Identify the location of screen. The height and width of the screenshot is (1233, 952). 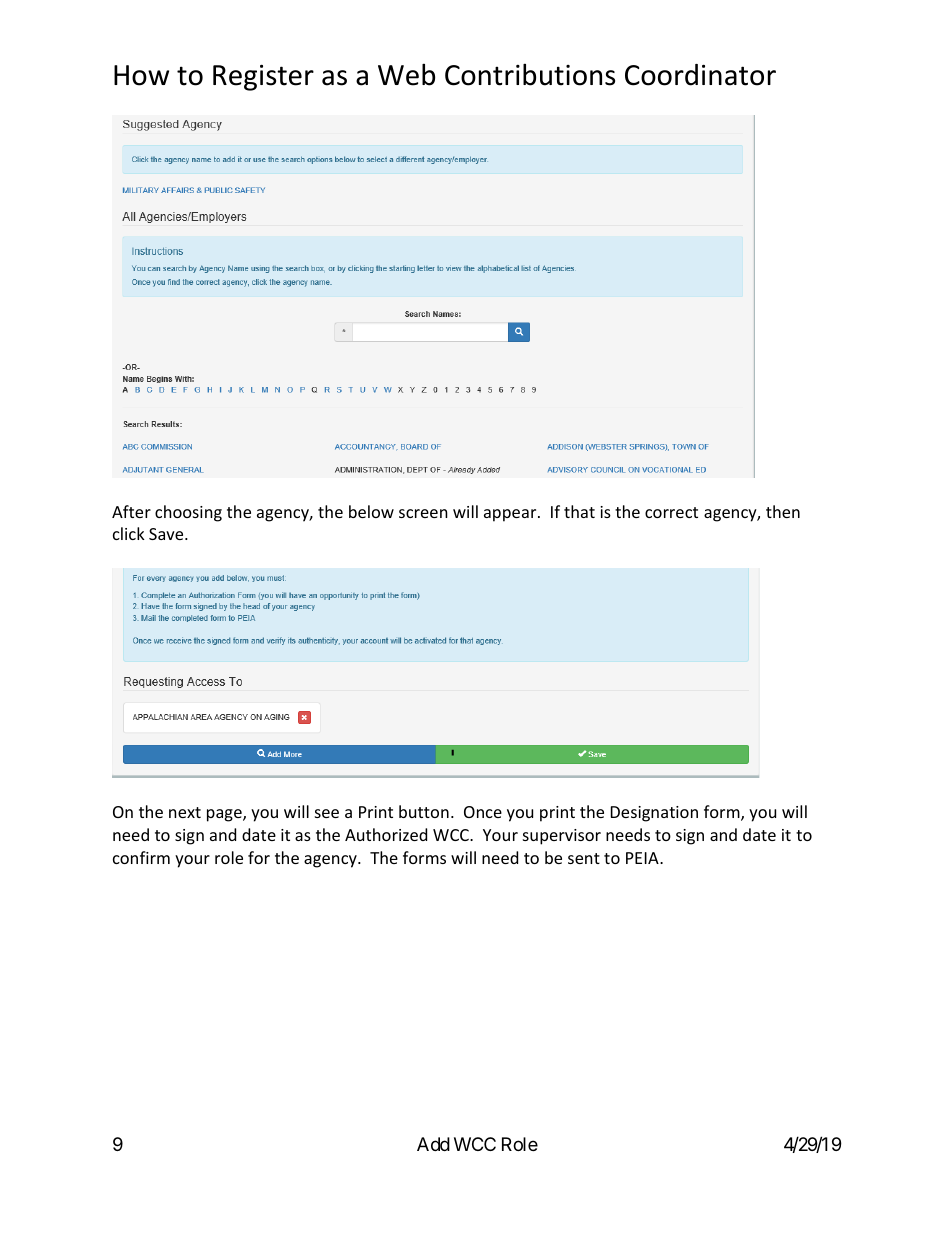
(423, 513).
